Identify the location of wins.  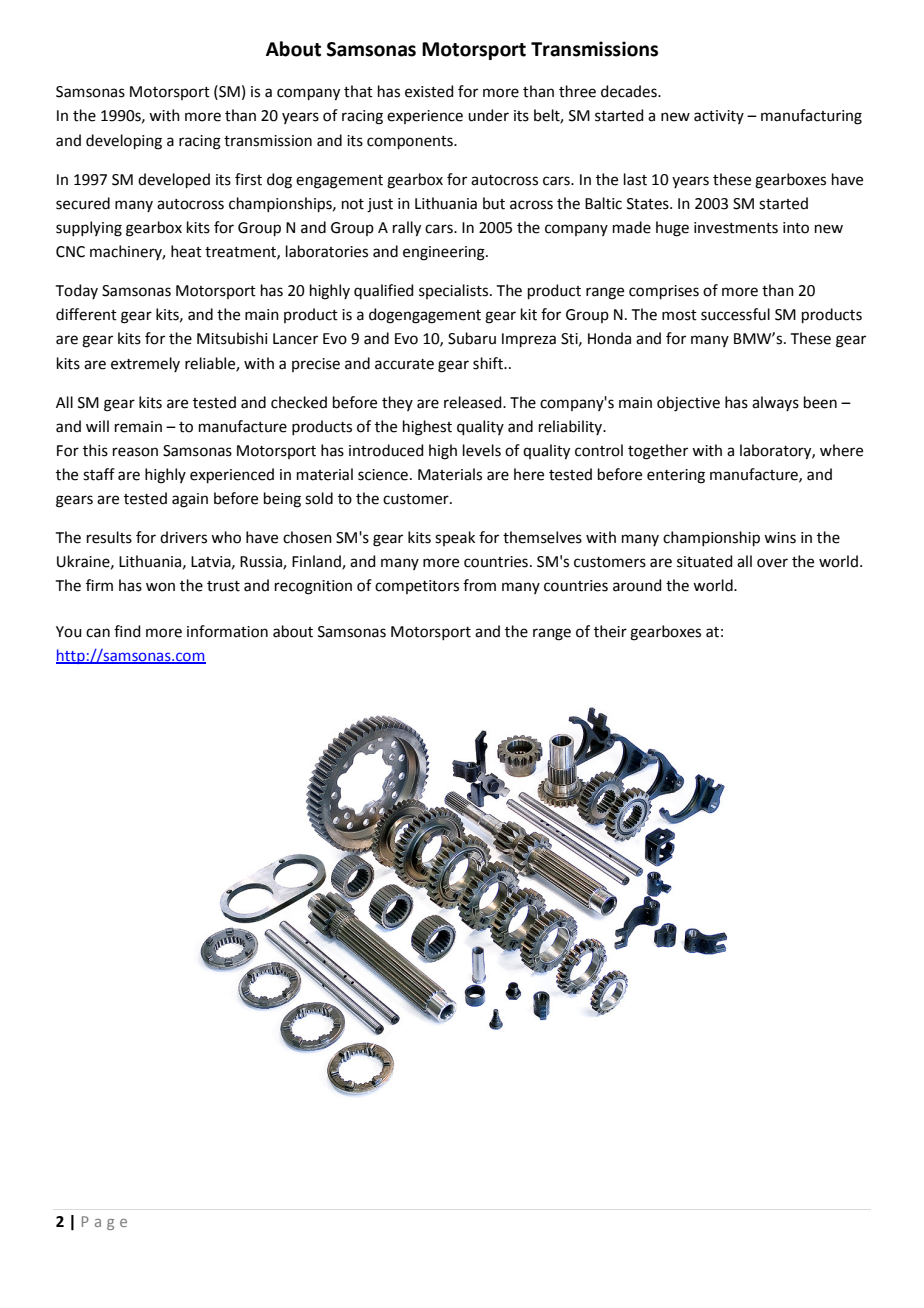
(780, 538).
